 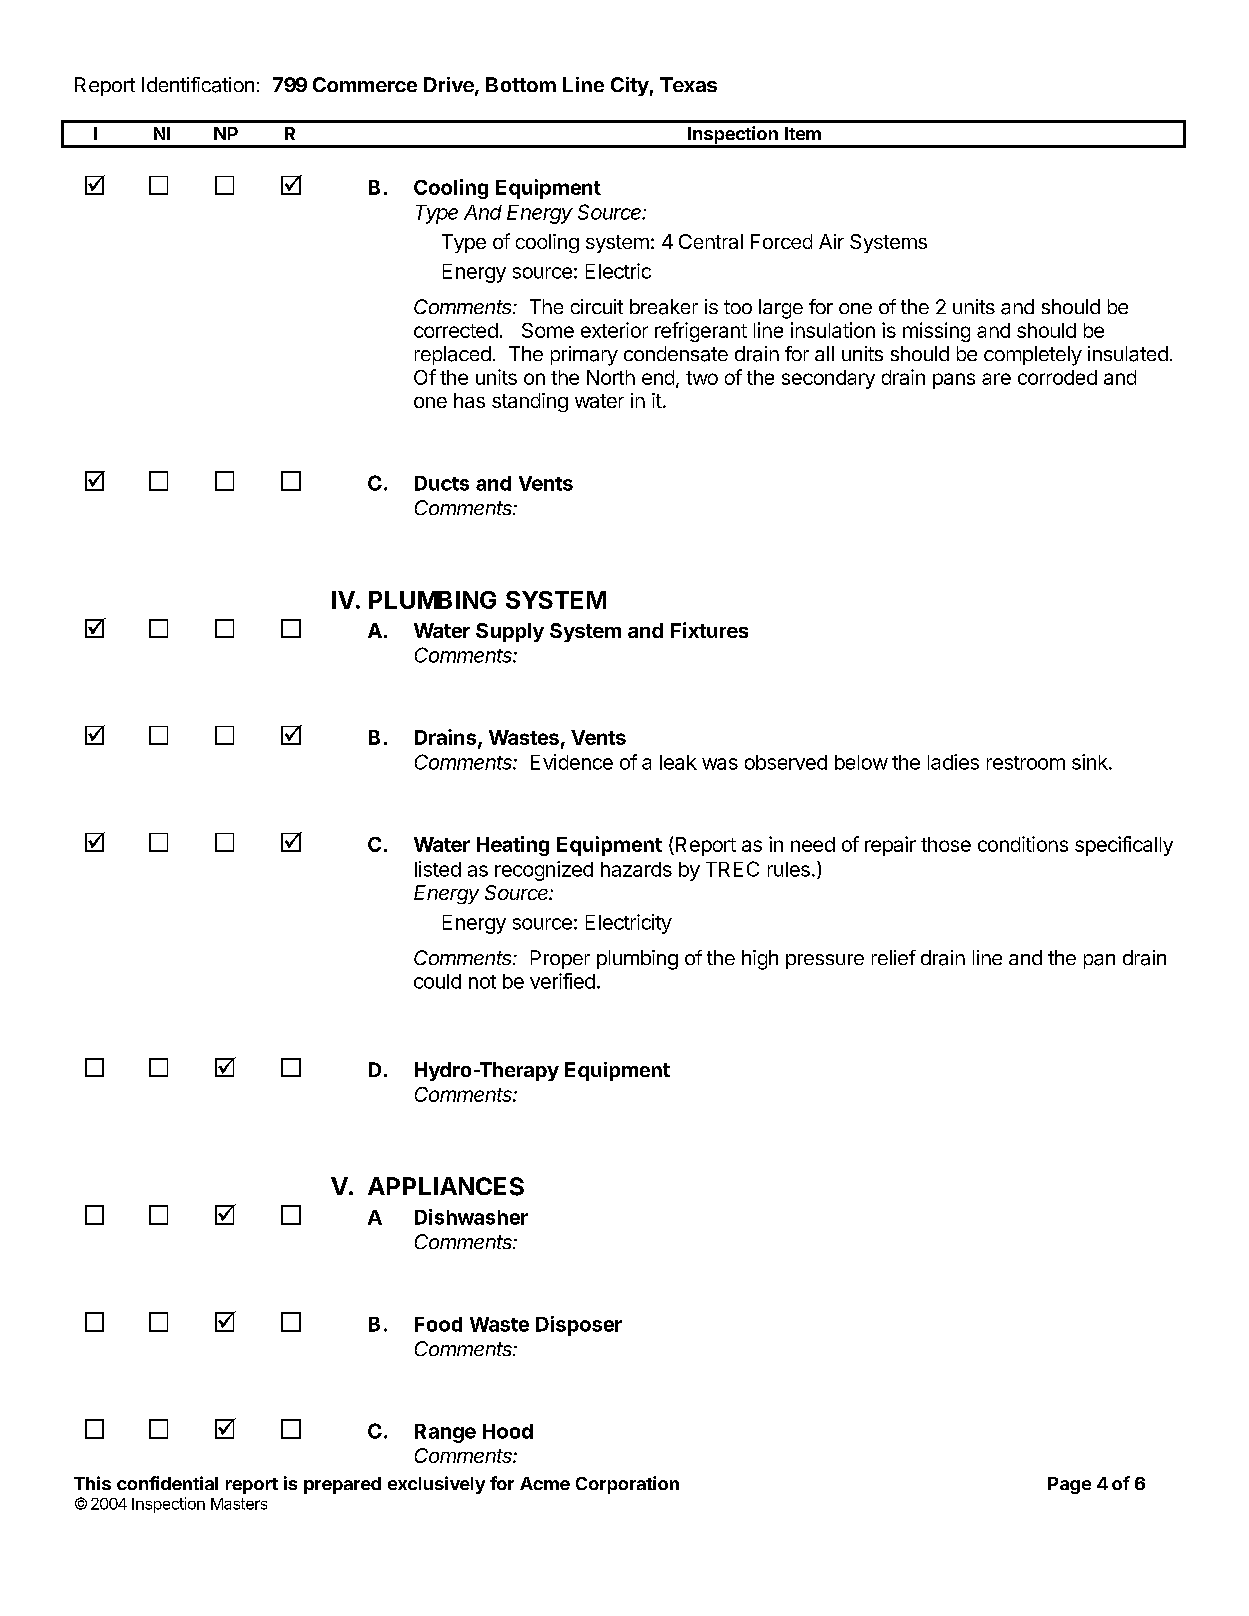 I want to click on Item, so click(x=803, y=133).
